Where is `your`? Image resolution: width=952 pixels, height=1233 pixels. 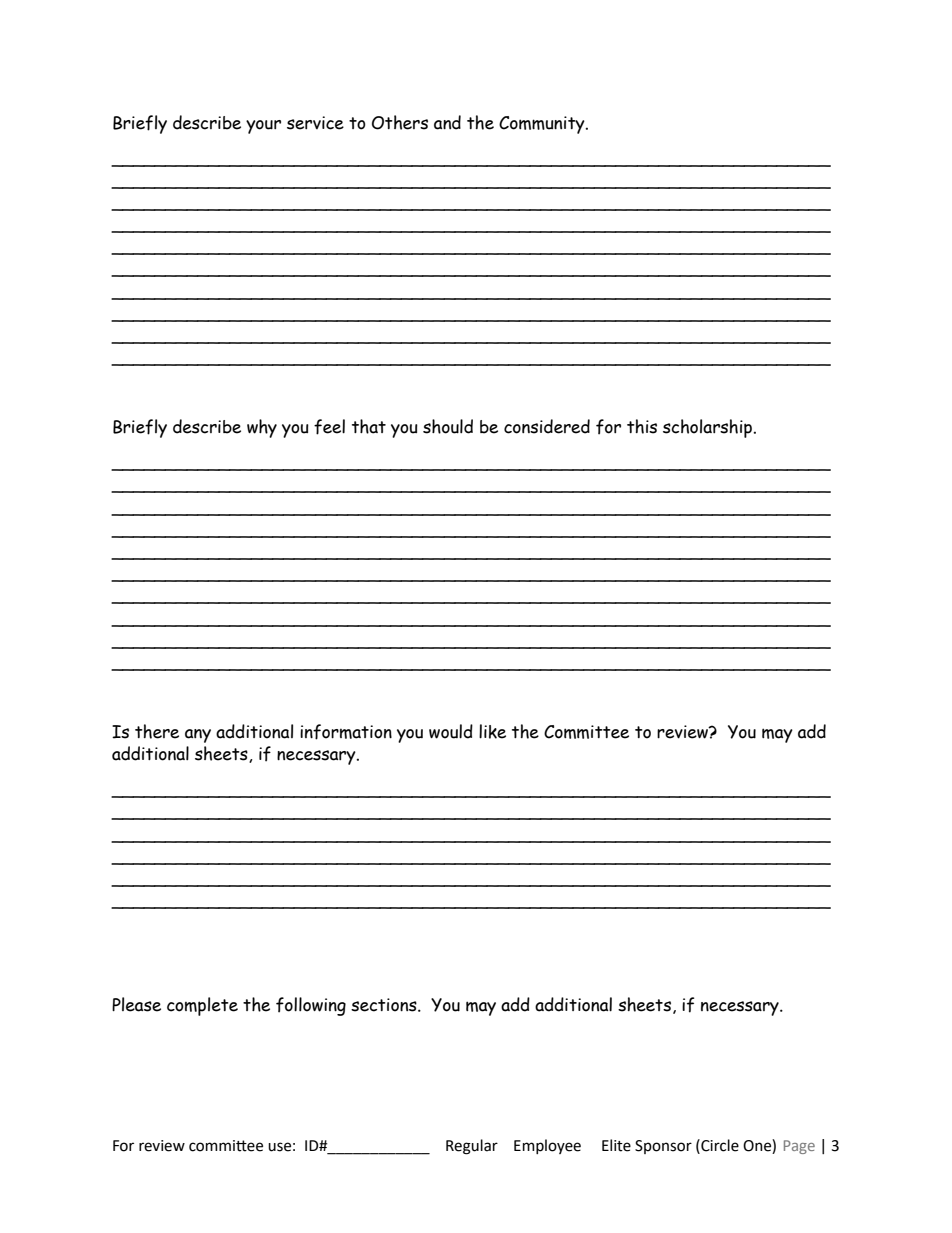
your is located at coordinates (263, 127).
